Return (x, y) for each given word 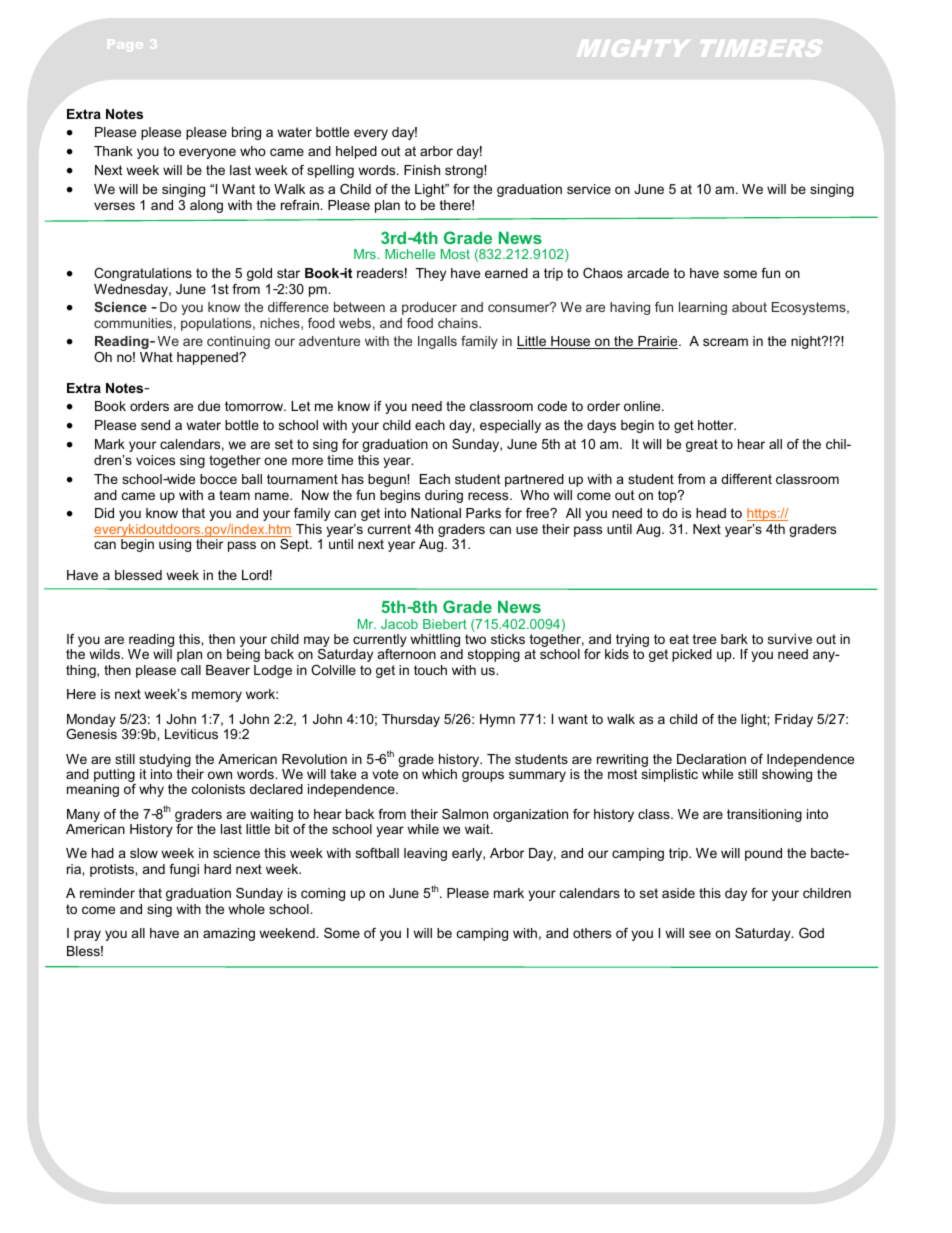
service (589, 189)
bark (734, 639)
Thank (113, 151)
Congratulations (143, 274)
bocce (218, 479)
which (439, 774)
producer (429, 308)
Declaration (711, 759)
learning (703, 308)
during (444, 496)
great (702, 445)
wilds (106, 654)
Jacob (399, 624)
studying (165, 760)
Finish (422, 170)
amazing (229, 934)
